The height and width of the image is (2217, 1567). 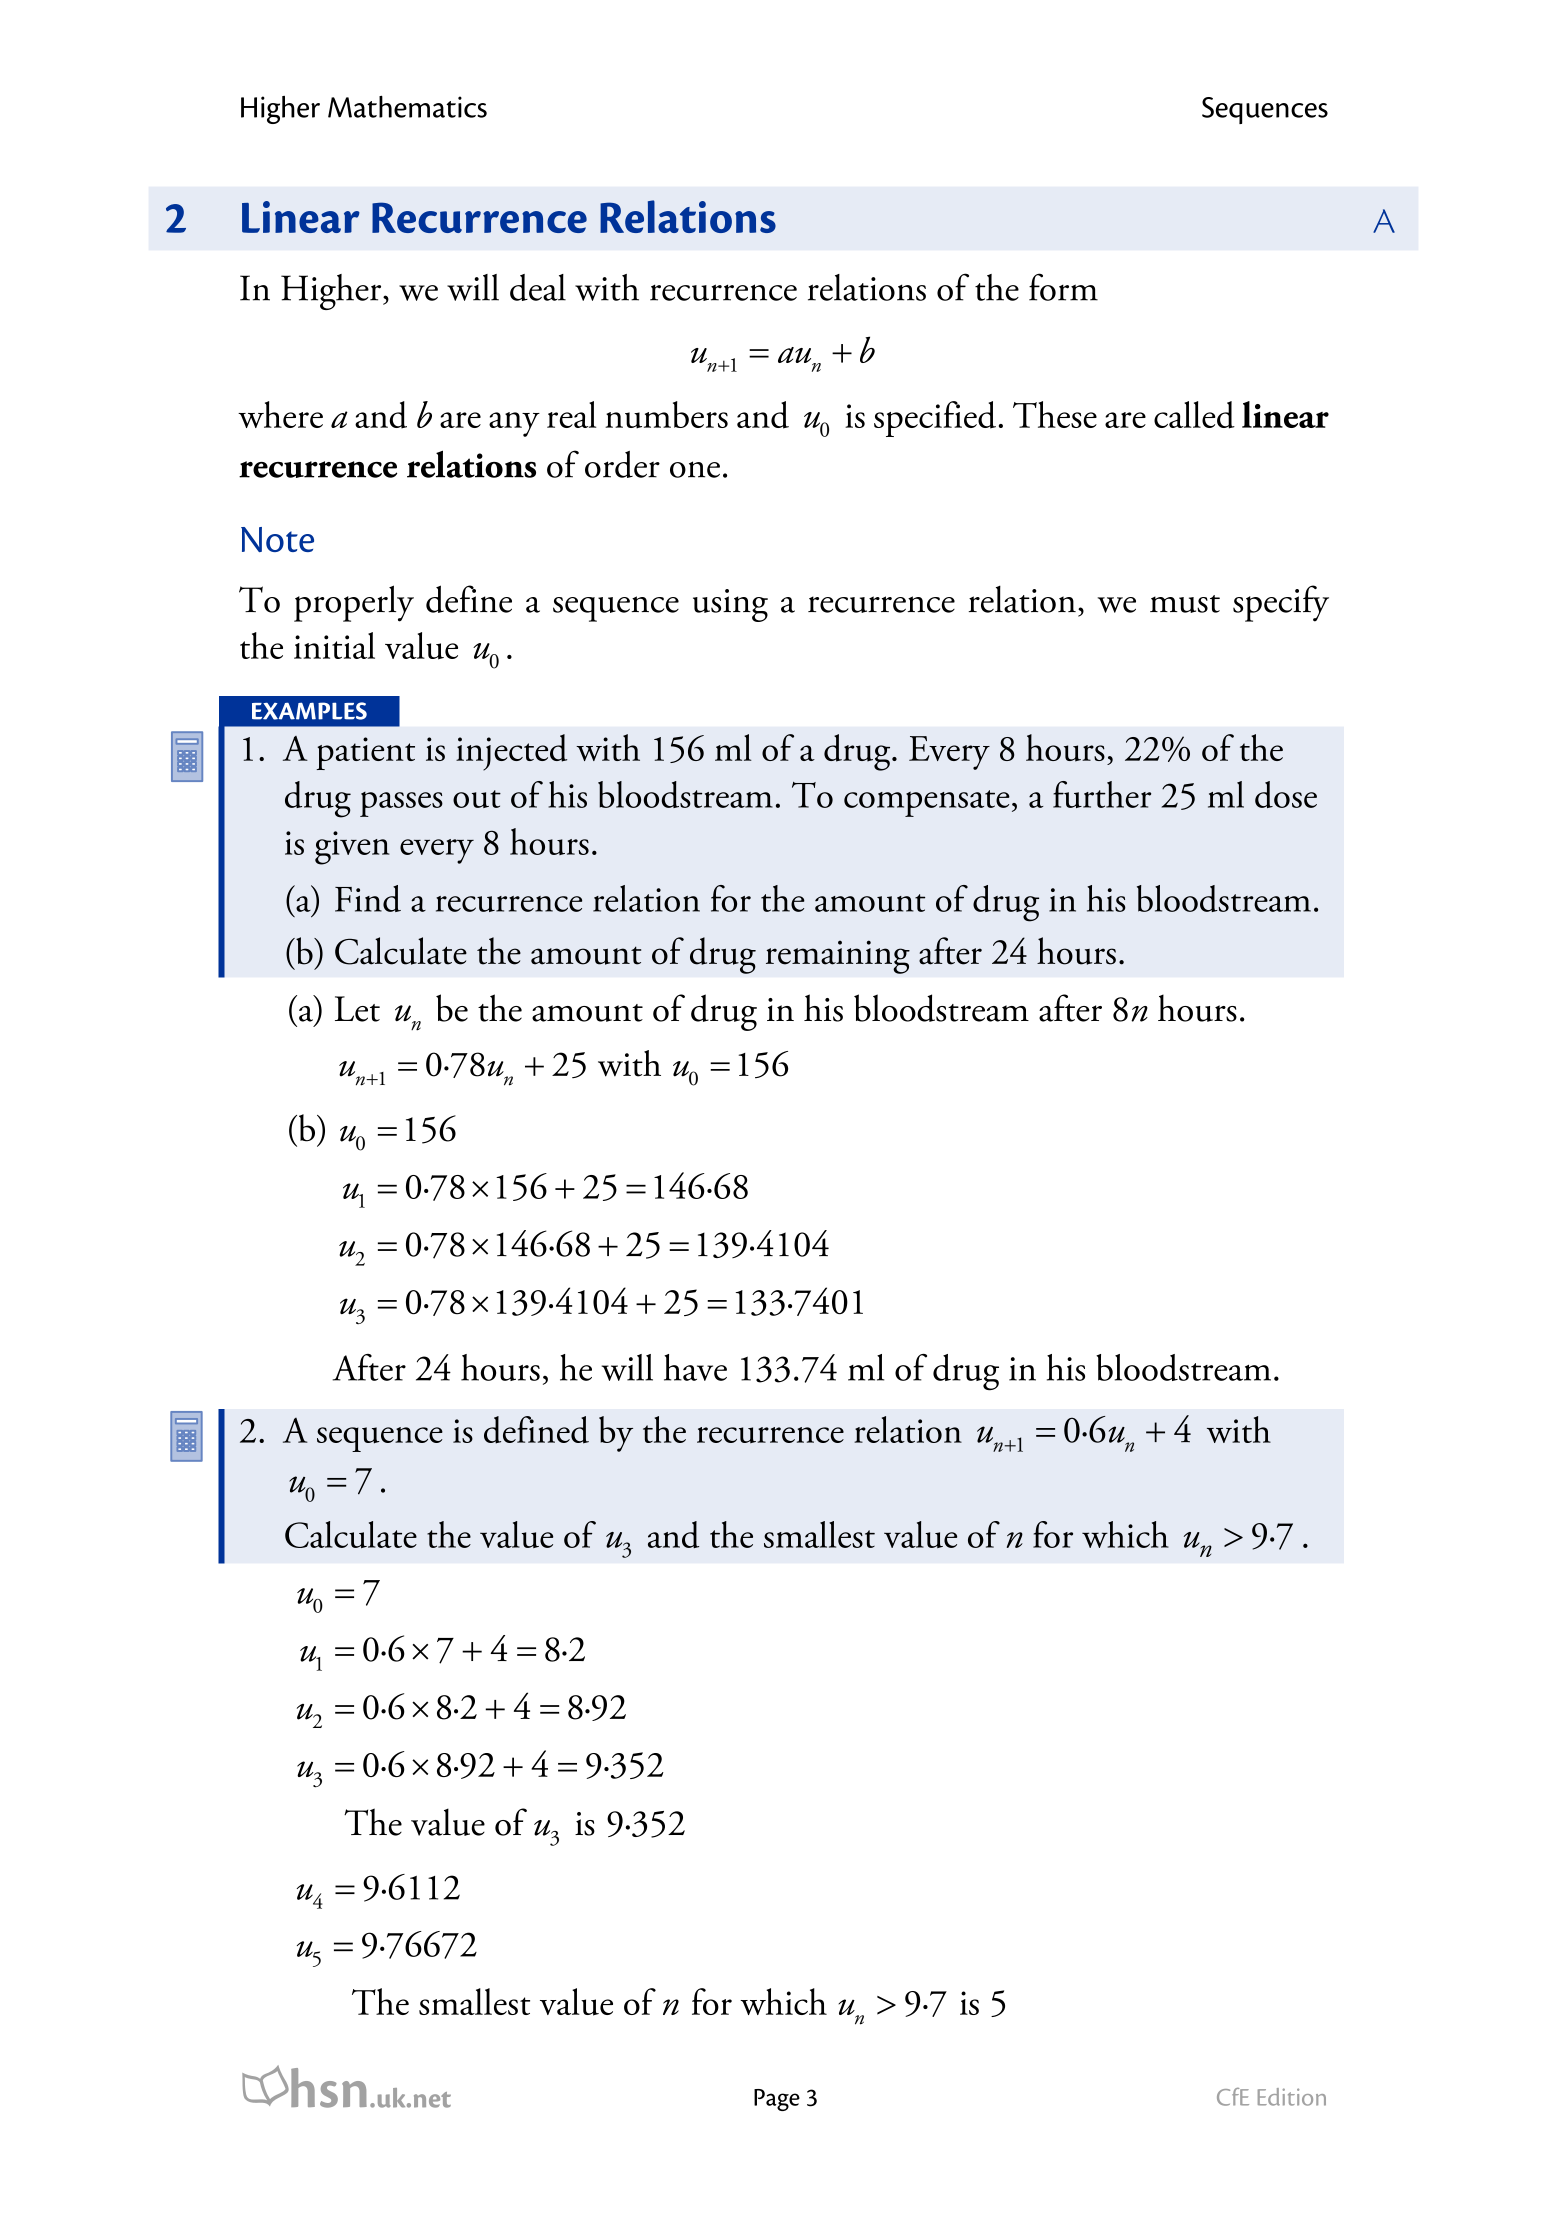 What do you see at coordinates (407, 107) in the image?
I see `Mathematics` at bounding box center [407, 107].
